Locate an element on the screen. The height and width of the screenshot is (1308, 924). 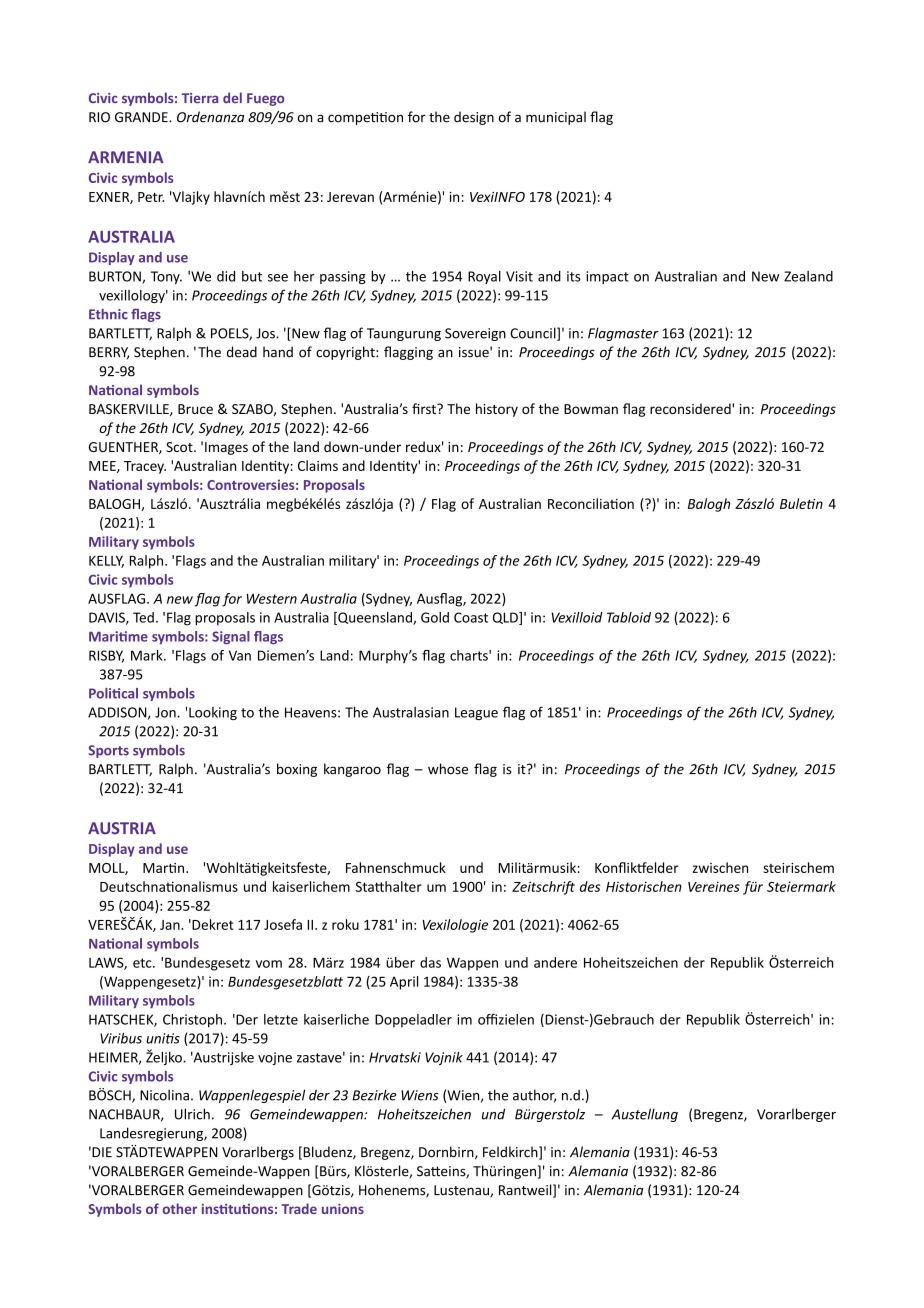
competition is located at coordinates (365, 118).
